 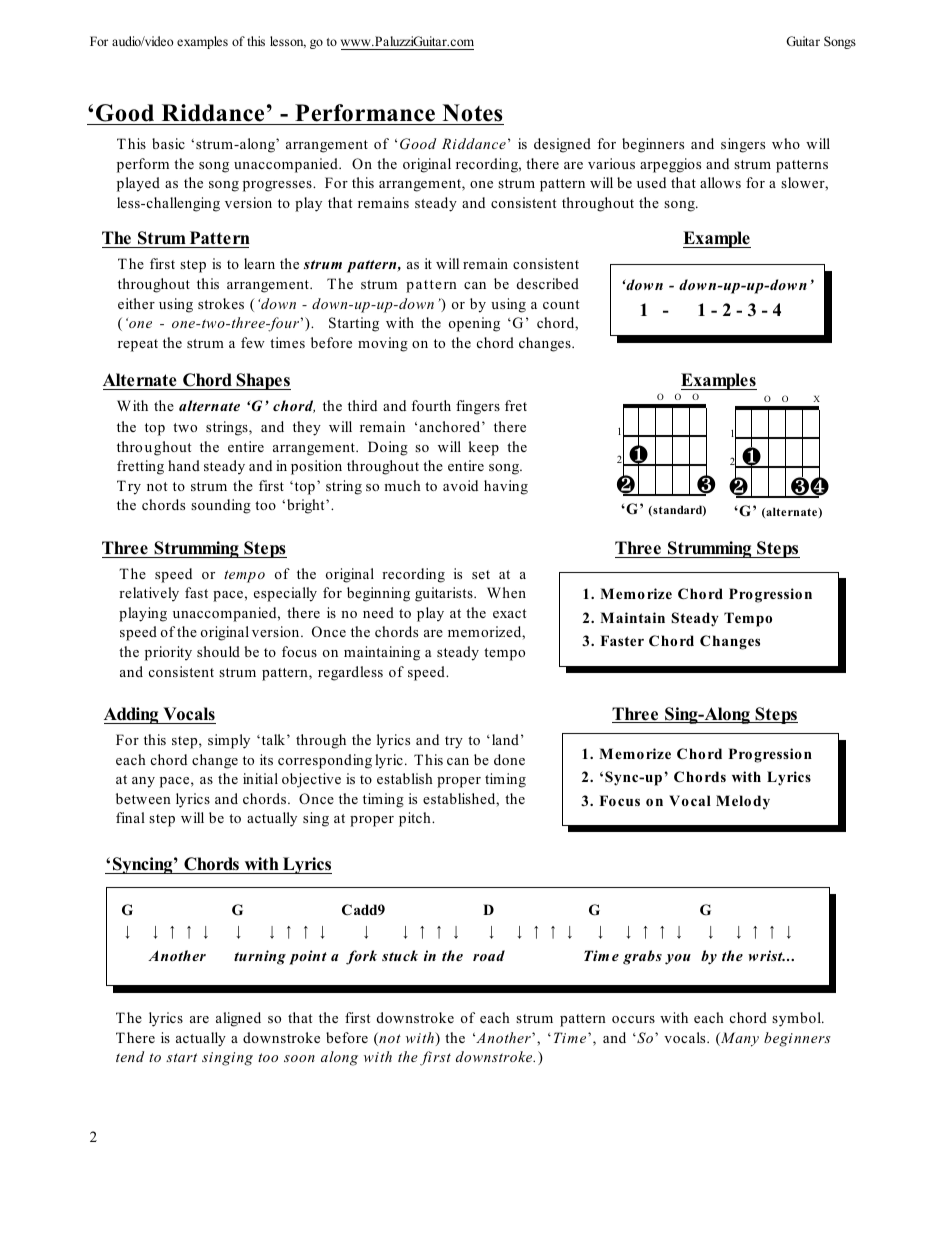 What do you see at coordinates (670, 165) in the page?
I see `arpeggios` at bounding box center [670, 165].
